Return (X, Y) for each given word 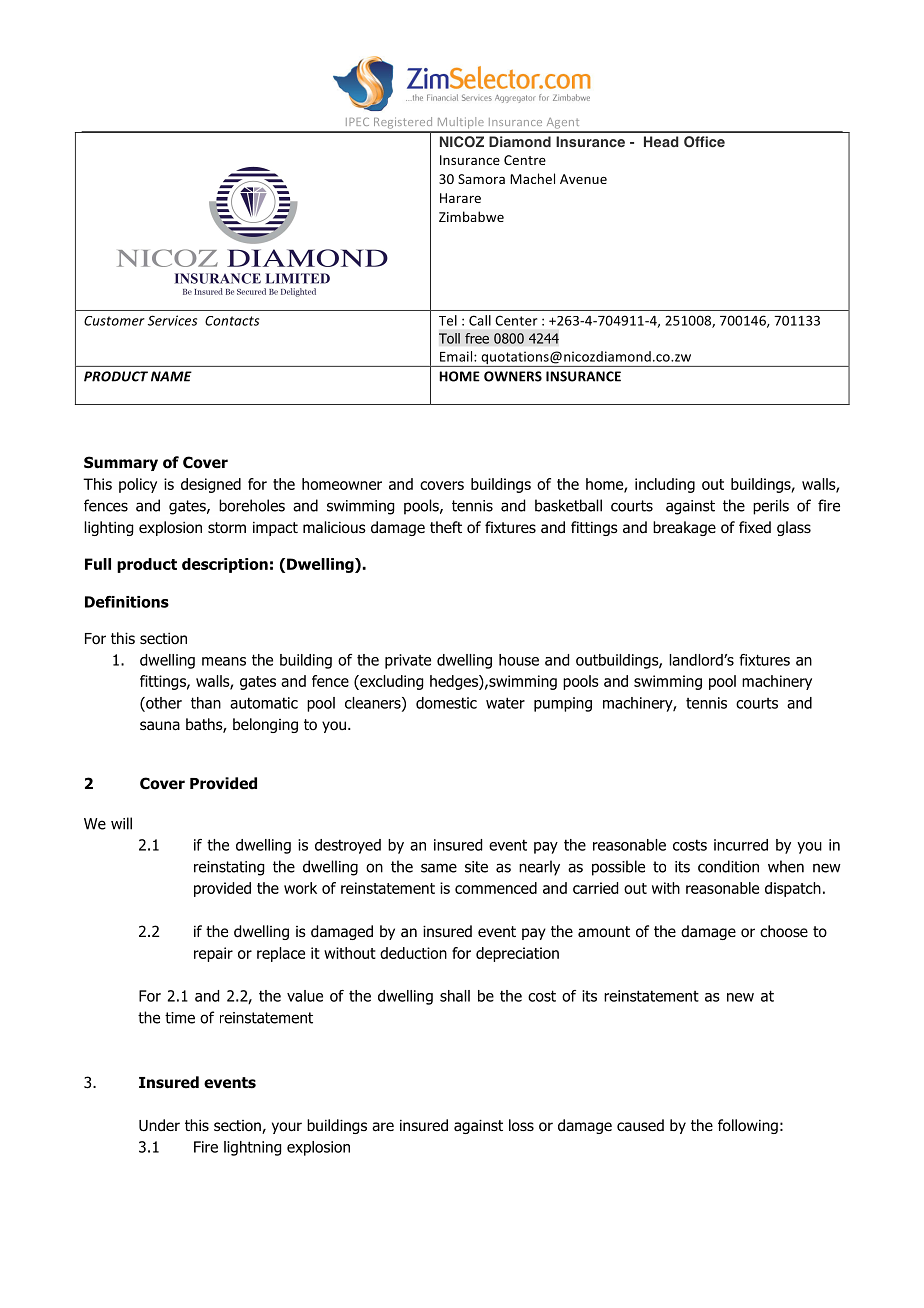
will (121, 823)
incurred (741, 845)
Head (661, 141)
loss (521, 1125)
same (439, 868)
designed (211, 485)
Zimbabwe (471, 216)
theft (446, 527)
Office (704, 142)
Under (159, 1125)
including (665, 485)
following (748, 1126)
